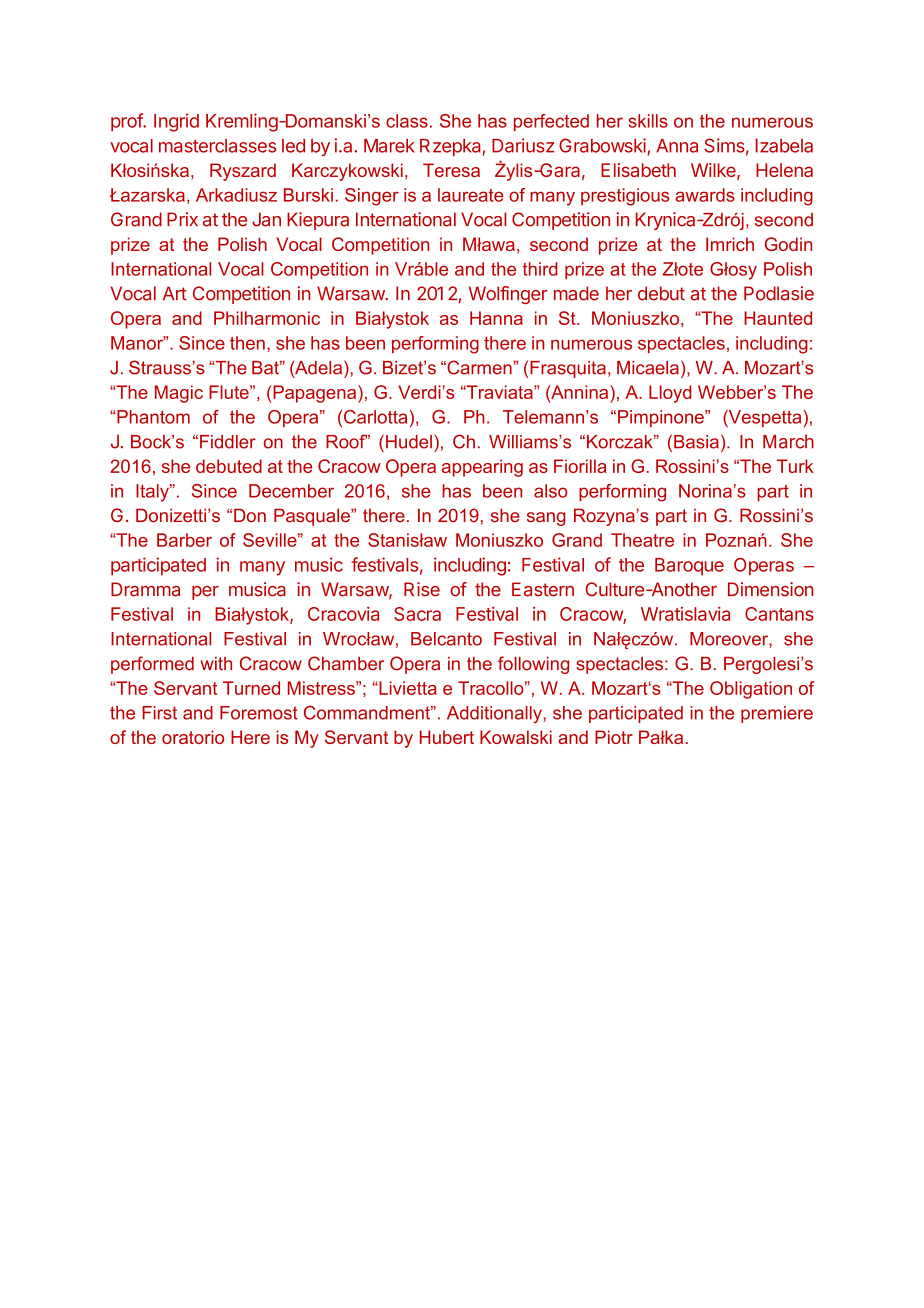 This screenshot has height=1308, width=924. I want to click on Additionally, so click(495, 714).
